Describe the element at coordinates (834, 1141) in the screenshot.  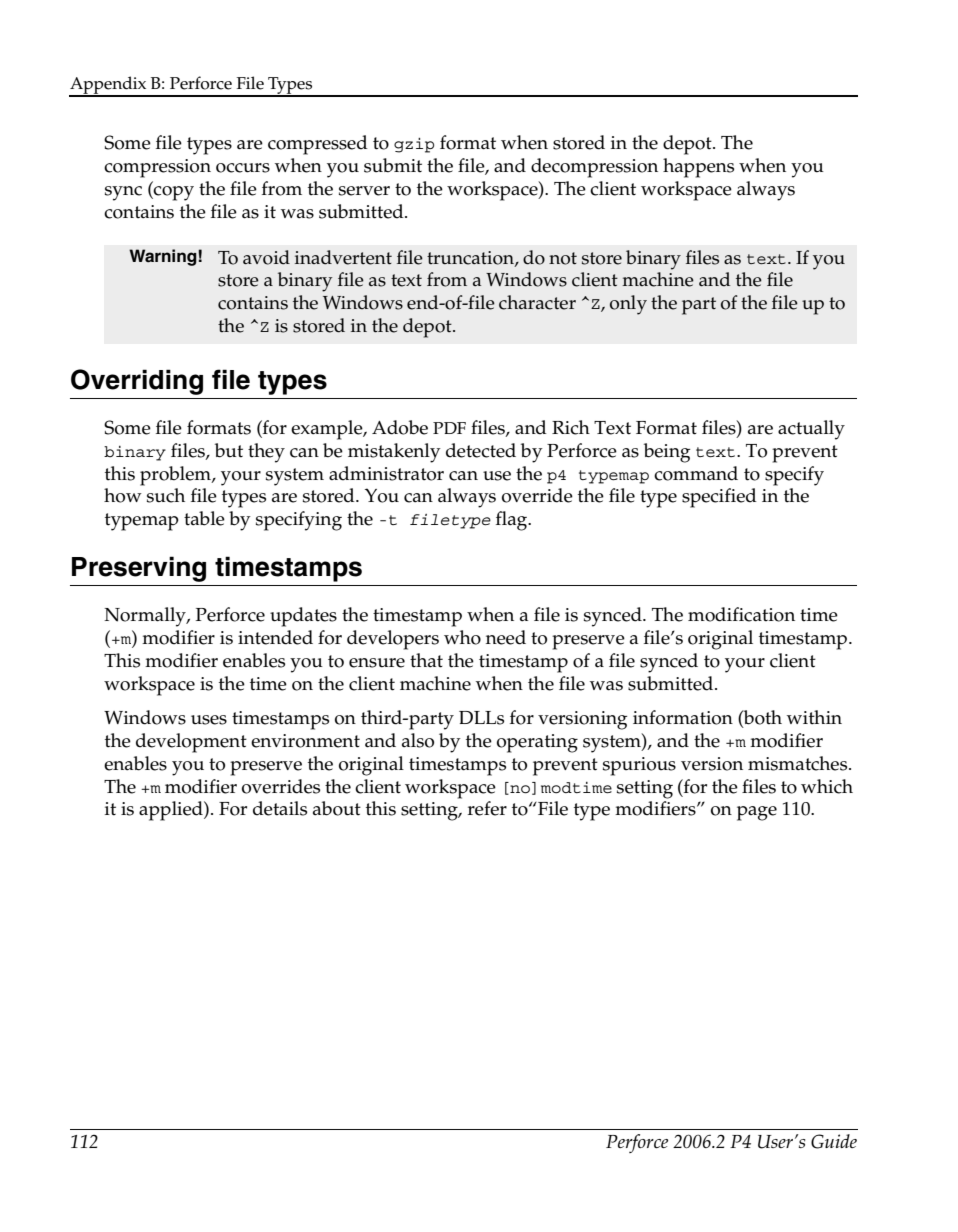
I see `Guide` at that location.
